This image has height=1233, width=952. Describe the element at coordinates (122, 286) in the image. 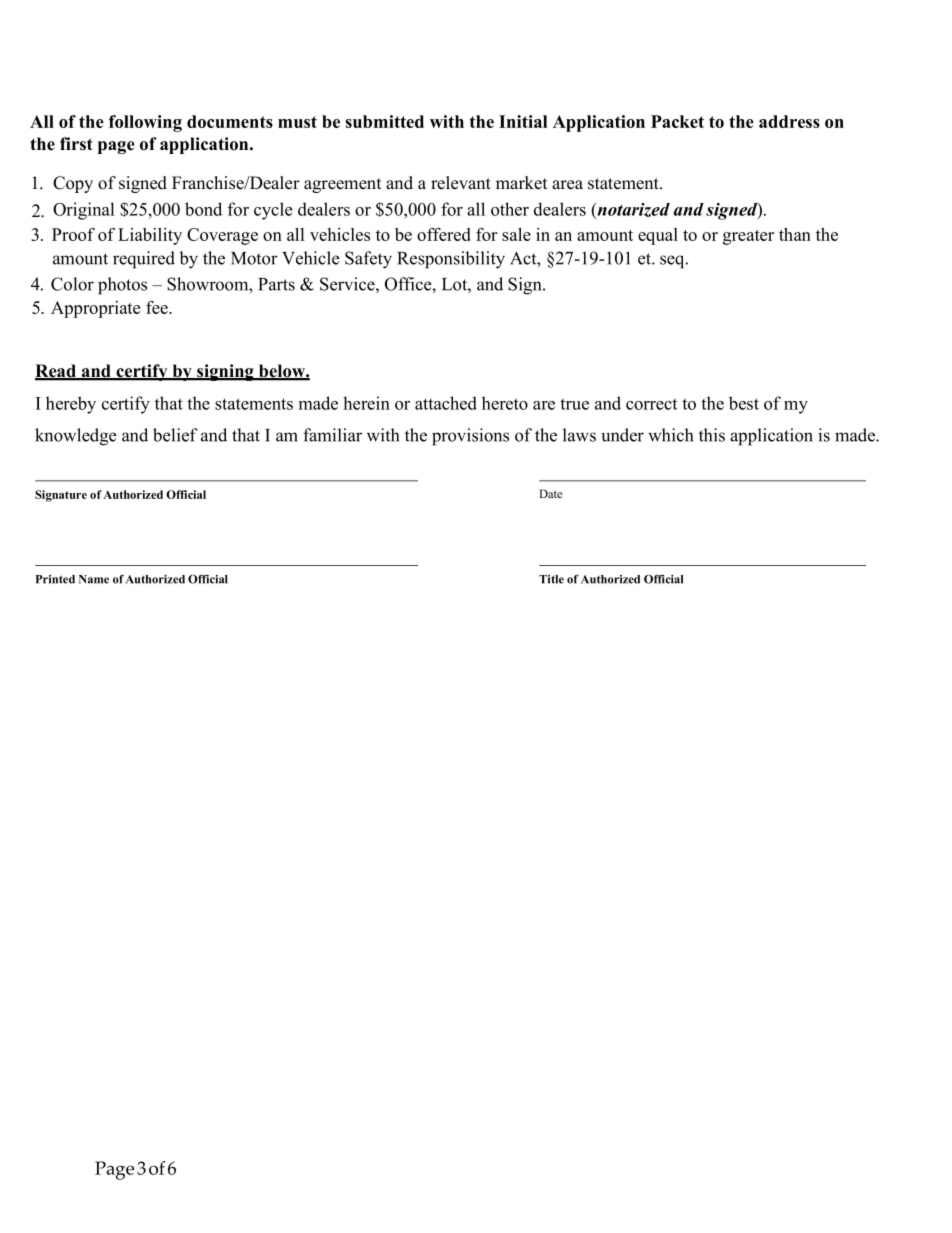

I see `photos` at that location.
